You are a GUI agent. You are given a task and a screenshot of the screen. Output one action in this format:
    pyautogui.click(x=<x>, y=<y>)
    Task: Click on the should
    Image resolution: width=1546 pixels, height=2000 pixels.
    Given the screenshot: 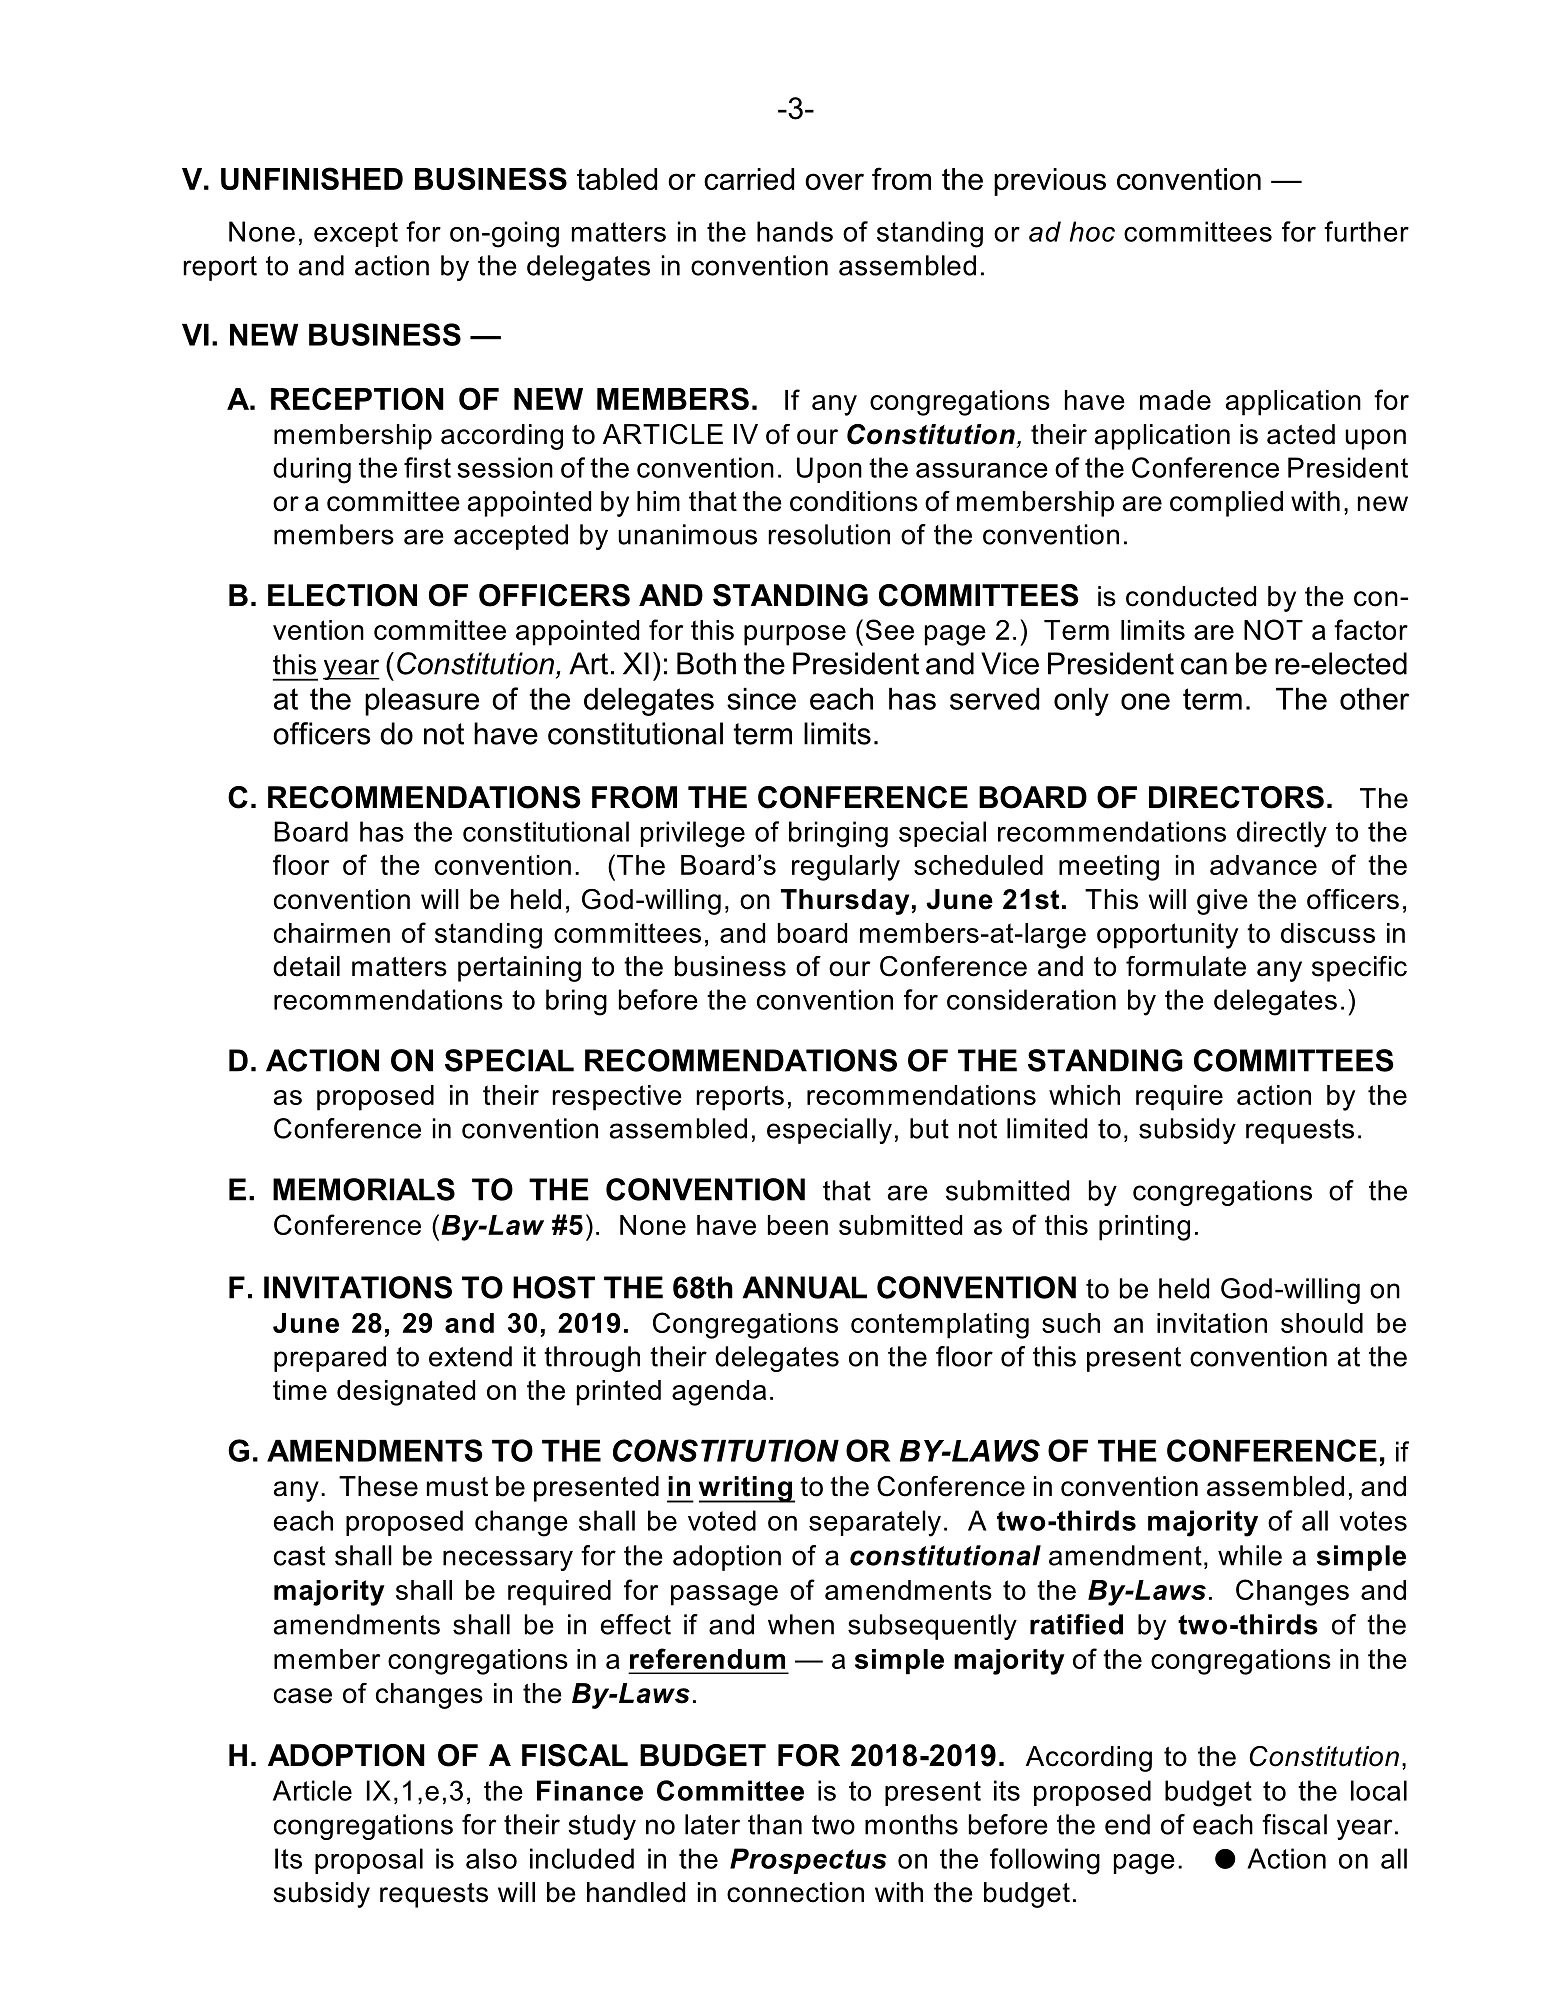 What is the action you would take?
    pyautogui.click(x=1322, y=1323)
